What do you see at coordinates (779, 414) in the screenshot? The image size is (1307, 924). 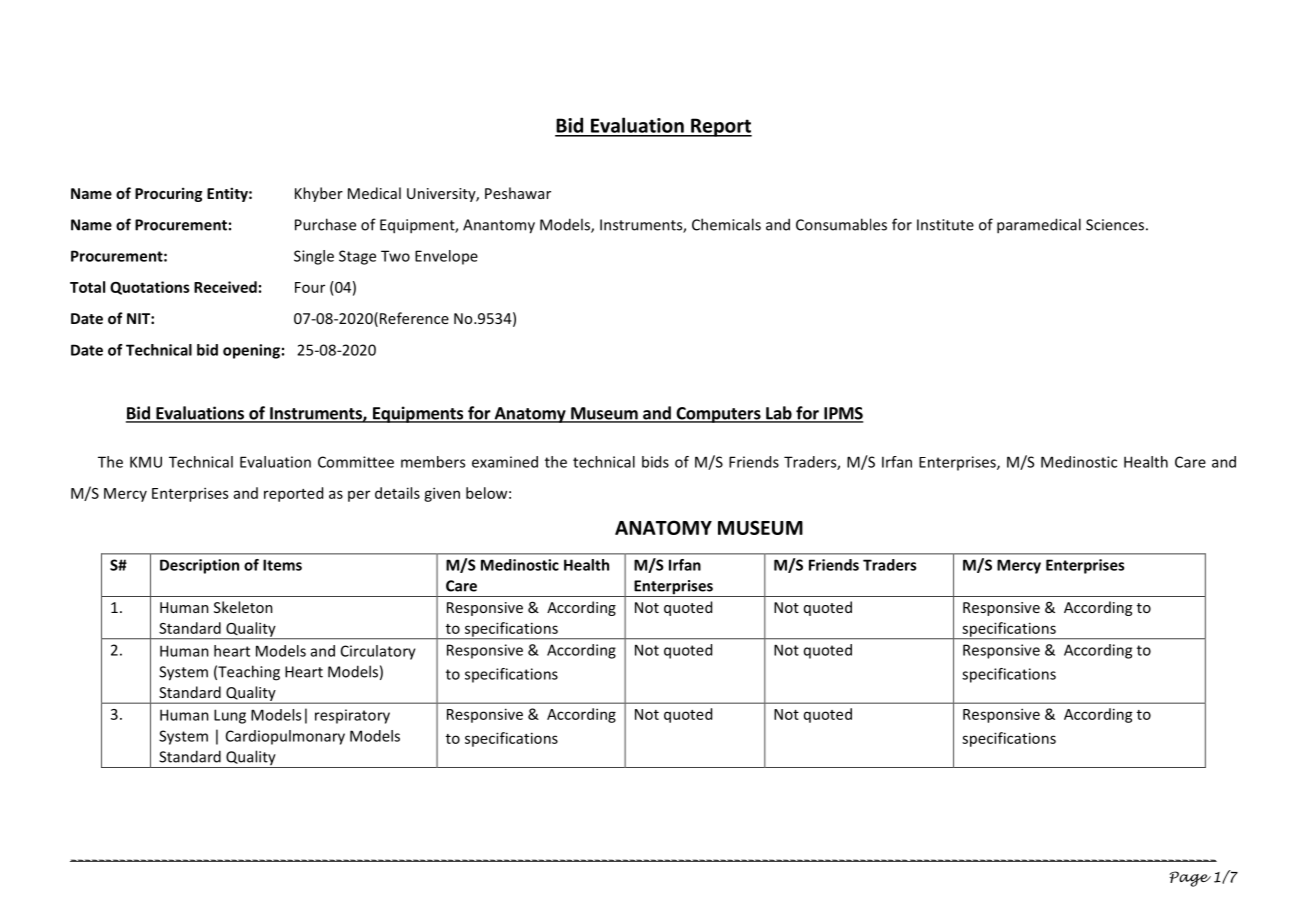 I see `Lab` at bounding box center [779, 414].
